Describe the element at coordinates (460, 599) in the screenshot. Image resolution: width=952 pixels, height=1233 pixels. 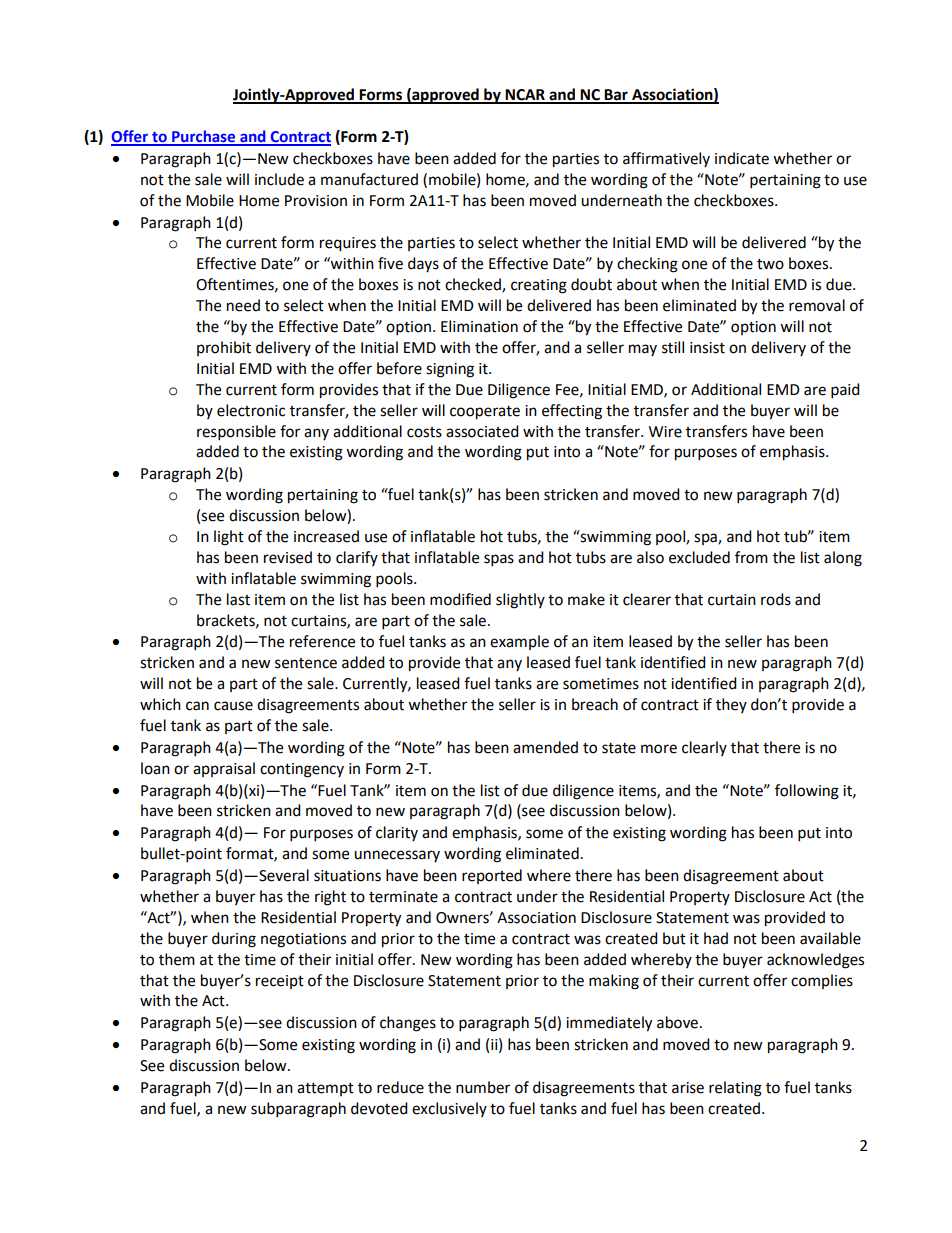
I see `modified` at that location.
